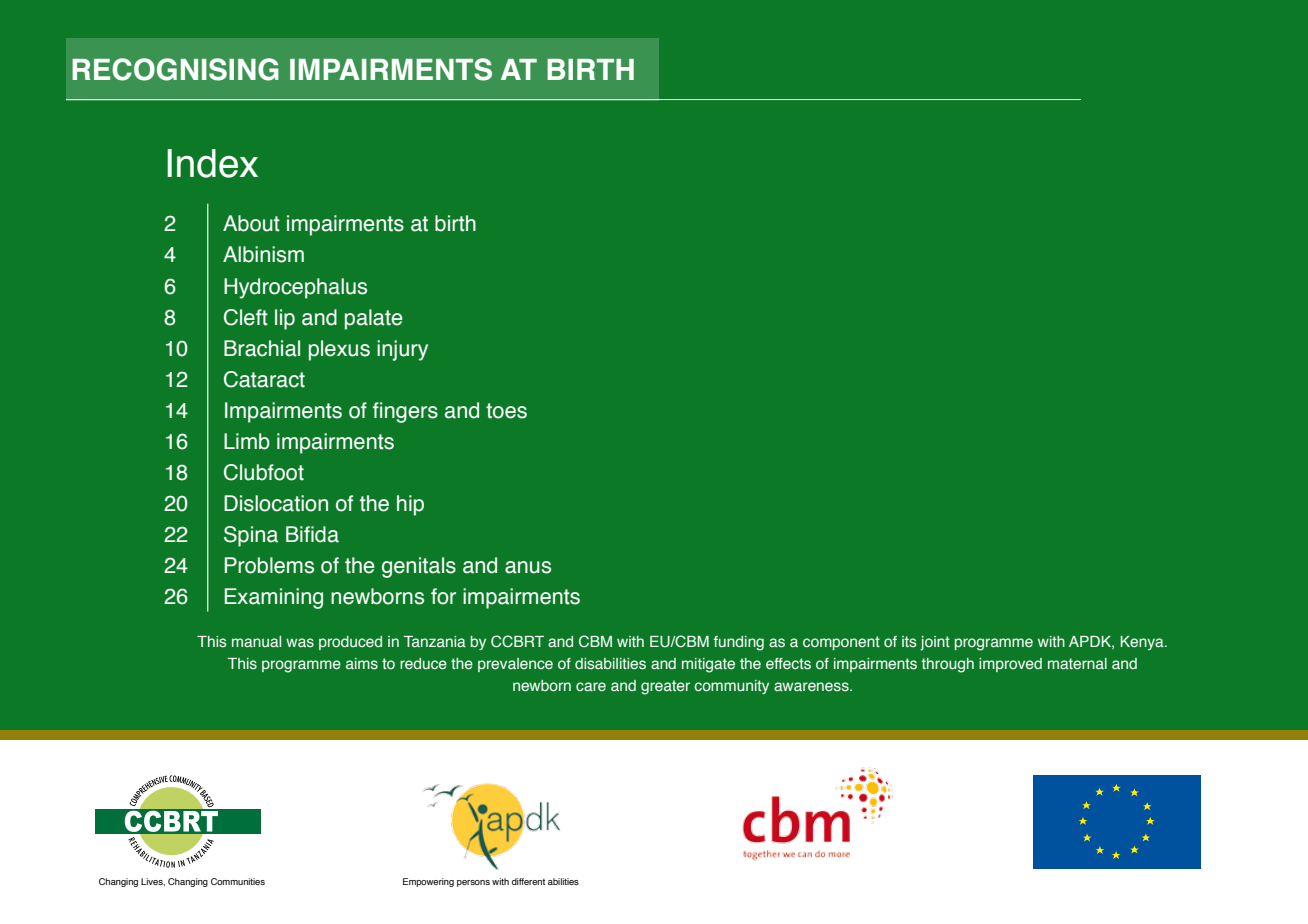 The width and height of the page is (1308, 924). I want to click on improved, so click(1010, 665).
